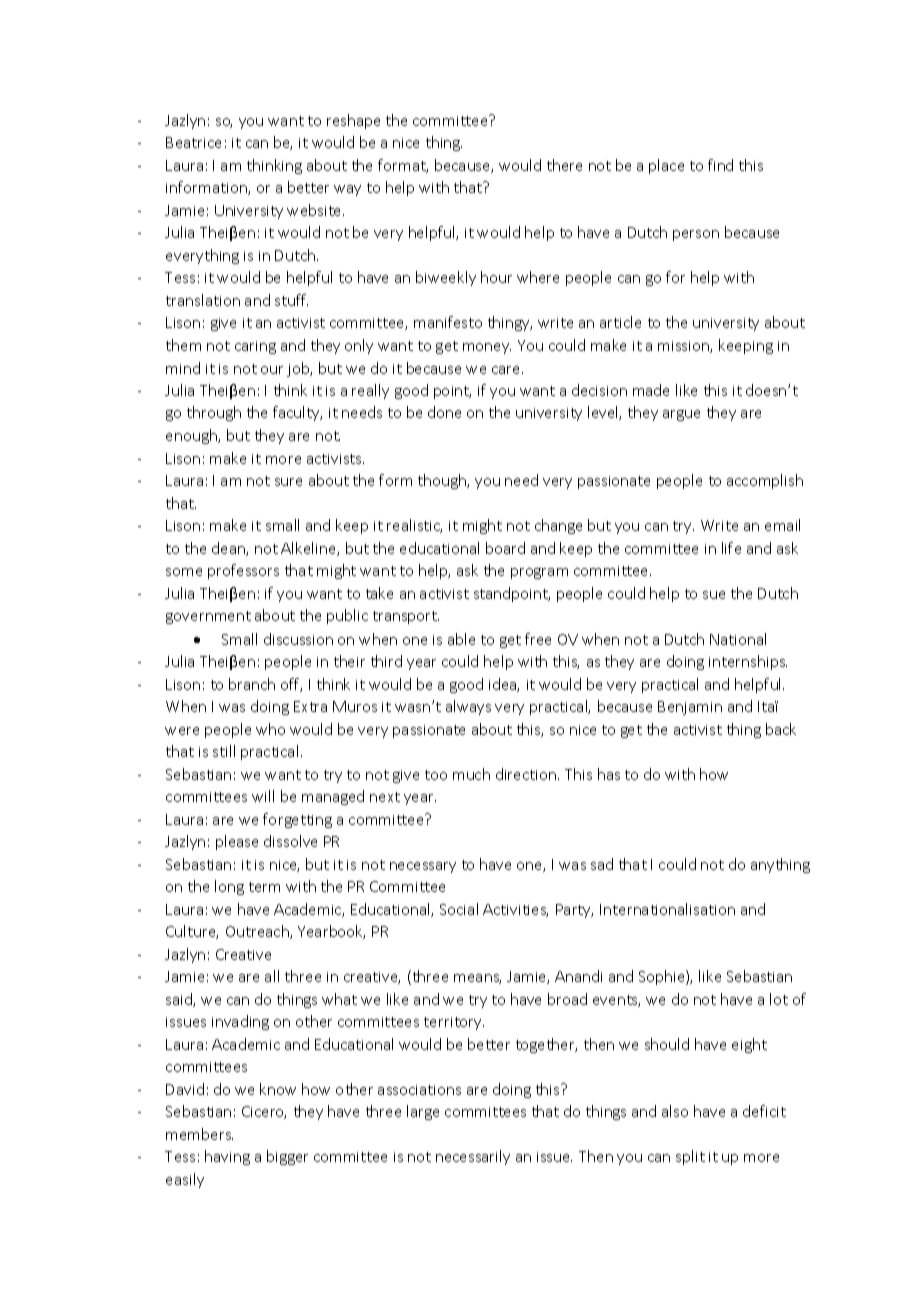  What do you see at coordinates (193, 142) in the page?
I see `Beatrice` at bounding box center [193, 142].
